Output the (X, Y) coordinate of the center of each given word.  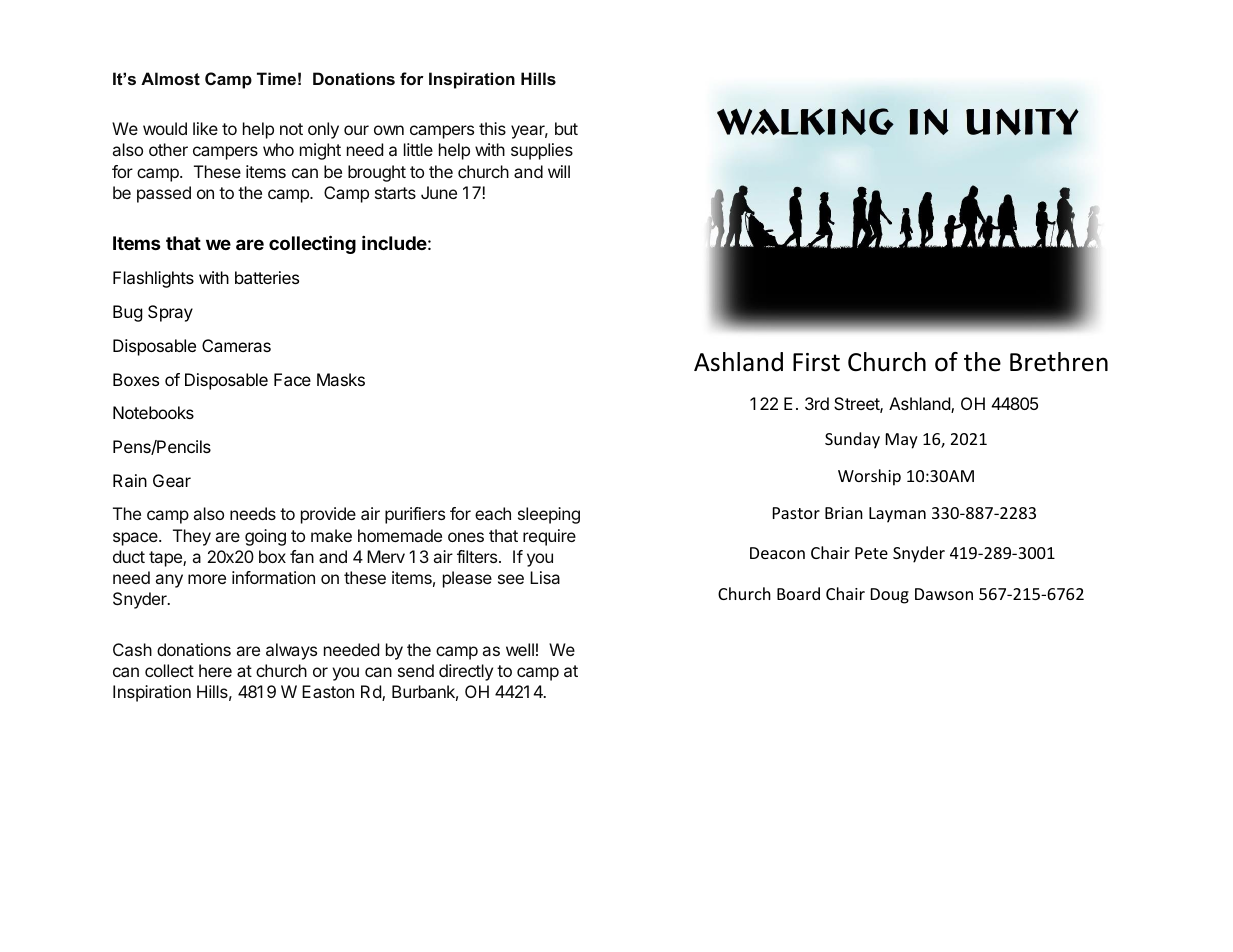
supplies (542, 151)
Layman (897, 515)
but (566, 128)
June (439, 192)
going (265, 537)
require (549, 537)
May (902, 441)
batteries (267, 277)
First (816, 362)
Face (292, 379)
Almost (170, 78)
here (215, 670)
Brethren (1059, 362)
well (520, 649)
